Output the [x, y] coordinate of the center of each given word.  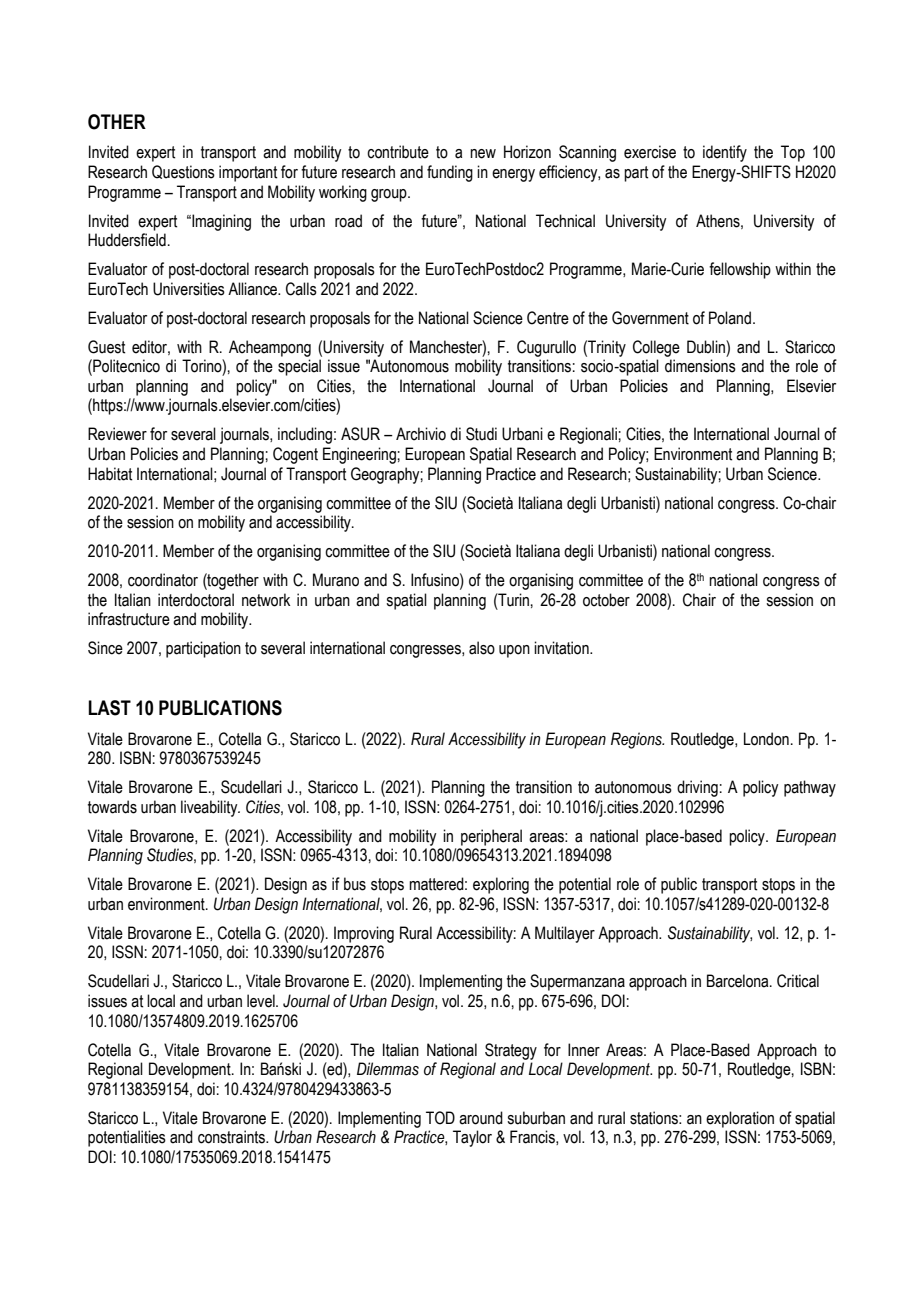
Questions [183, 172]
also [482, 648]
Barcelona [739, 981]
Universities [189, 289]
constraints [232, 1137]
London [766, 739]
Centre [548, 318]
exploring [501, 885]
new [483, 154]
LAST [109, 708]
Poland [730, 318]
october [606, 600]
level [262, 1001]
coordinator [163, 580]
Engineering [360, 455]
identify [725, 153]
